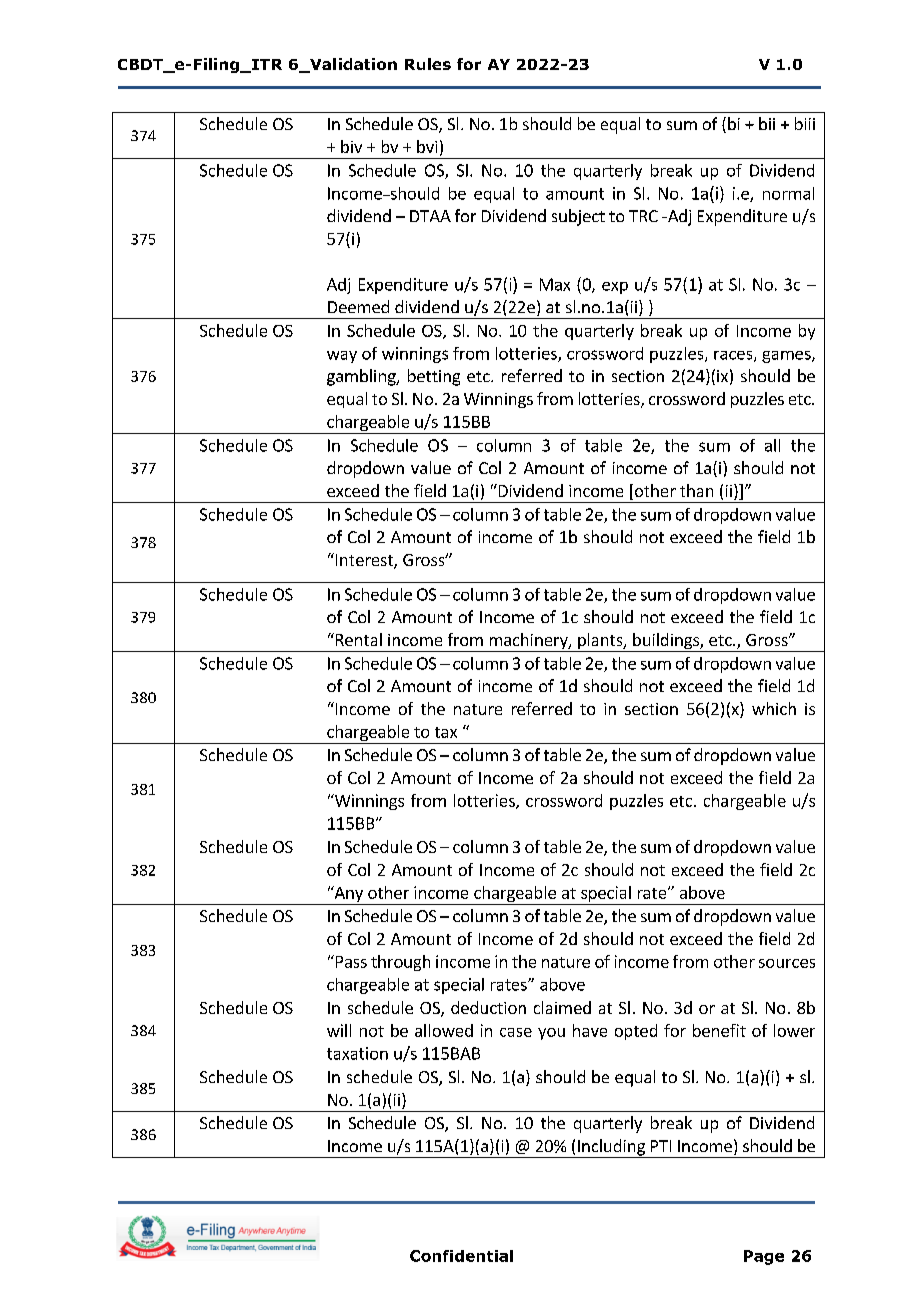 This document has width=924, height=1308. Describe the element at coordinates (428, 64) in the document. I see `Rules` at that location.
